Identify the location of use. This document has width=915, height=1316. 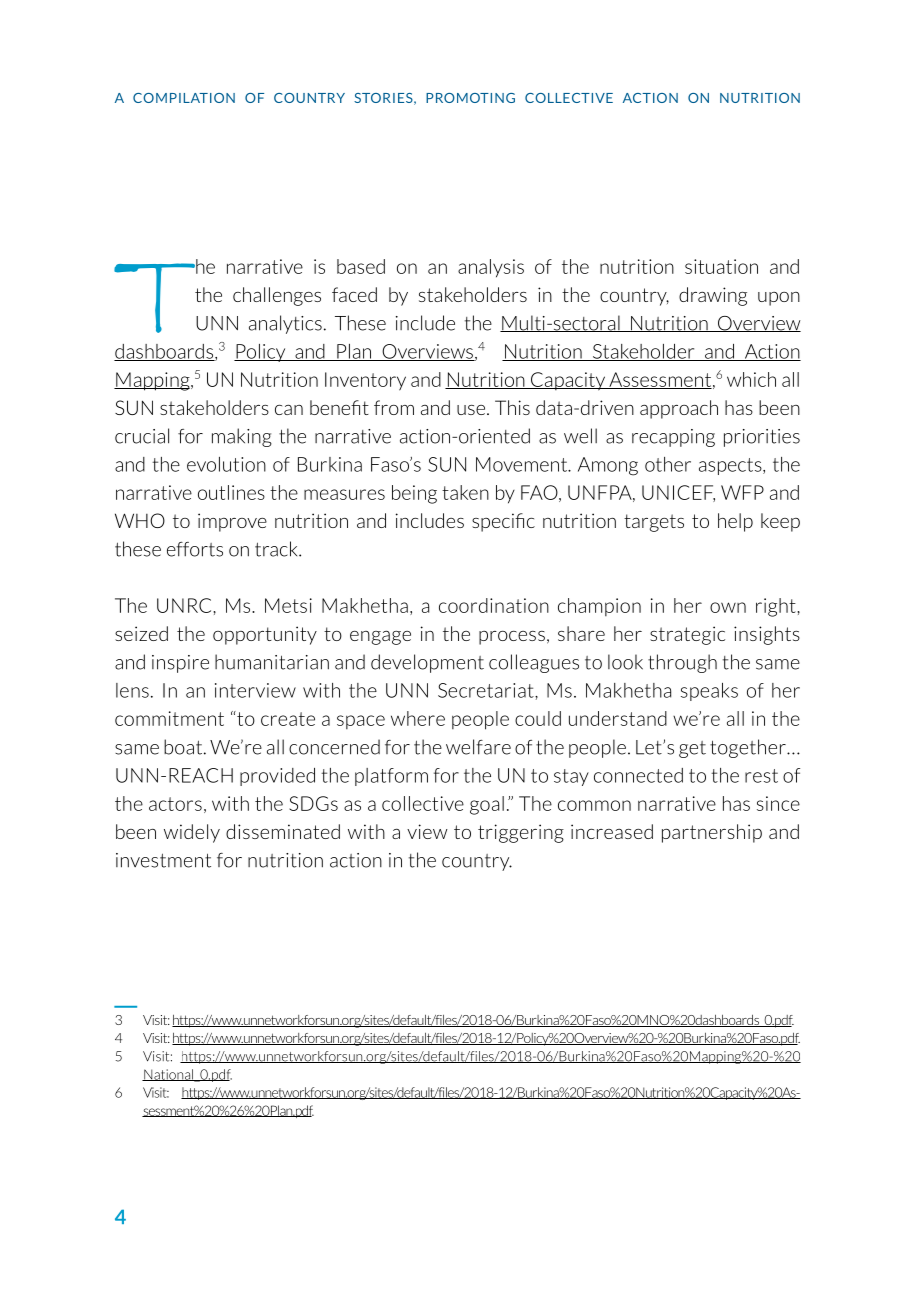
(472, 410).
